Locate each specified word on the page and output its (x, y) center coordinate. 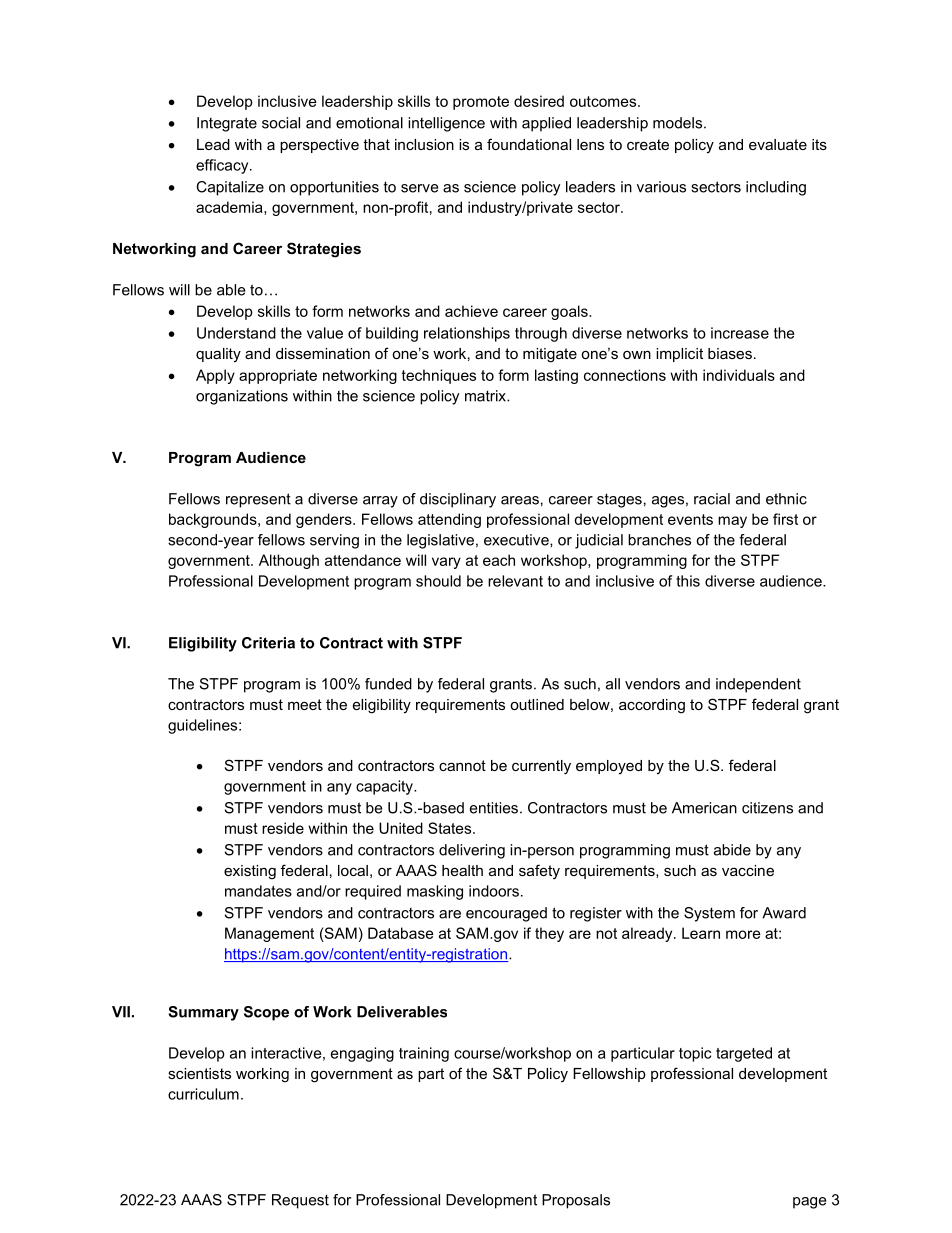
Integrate (227, 124)
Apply (215, 376)
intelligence (446, 124)
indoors (494, 891)
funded (388, 684)
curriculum (203, 1094)
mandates (258, 891)
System (709, 914)
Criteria (268, 643)
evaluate (778, 144)
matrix (486, 396)
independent (758, 685)
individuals (739, 375)
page (809, 1203)
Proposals (576, 1201)
